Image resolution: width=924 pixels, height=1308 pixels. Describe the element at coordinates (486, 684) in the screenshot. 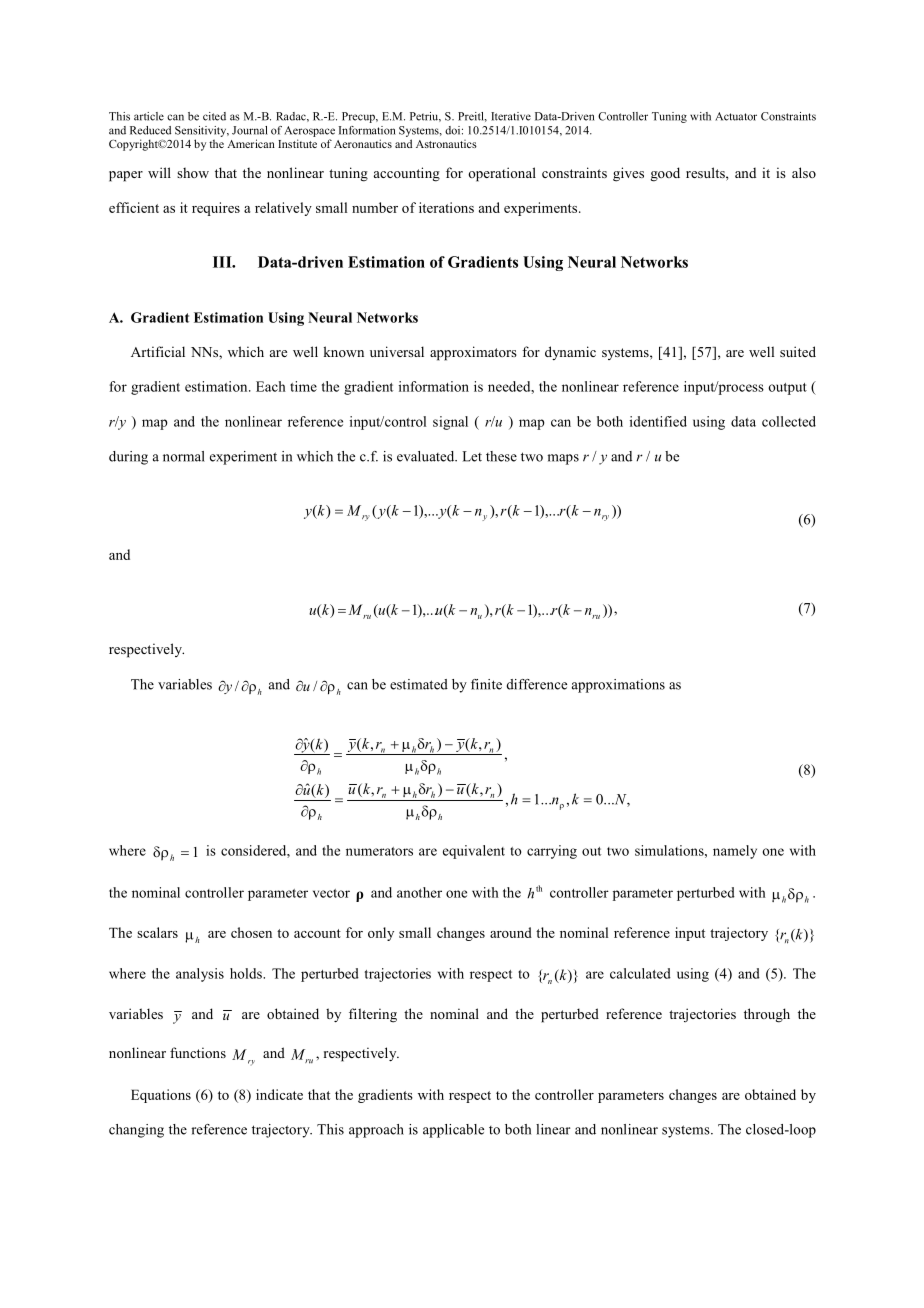

I see `finite` at that location.
